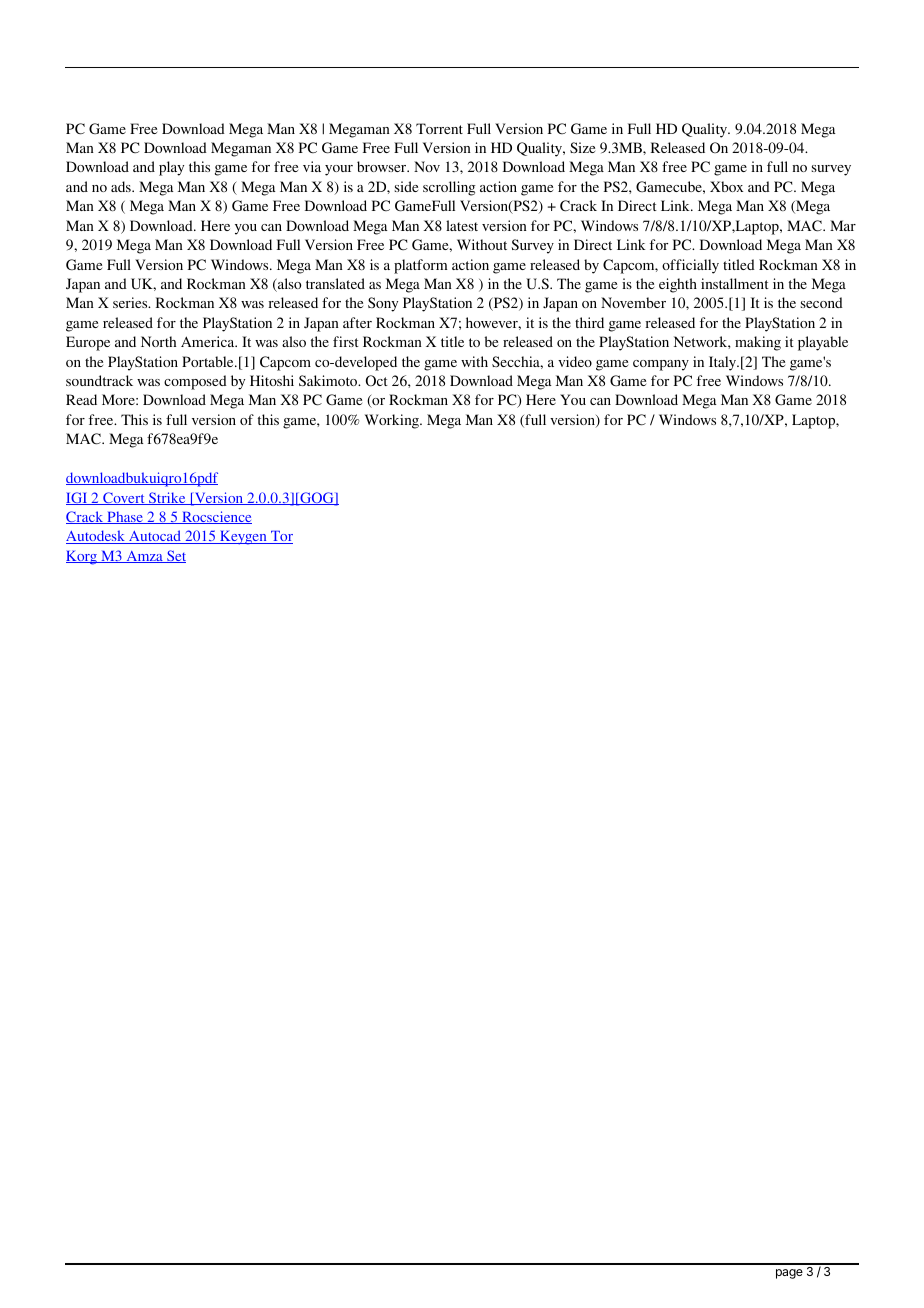 The image size is (924, 1308). What do you see at coordinates (175, 556) in the image?
I see `Set` at bounding box center [175, 556].
